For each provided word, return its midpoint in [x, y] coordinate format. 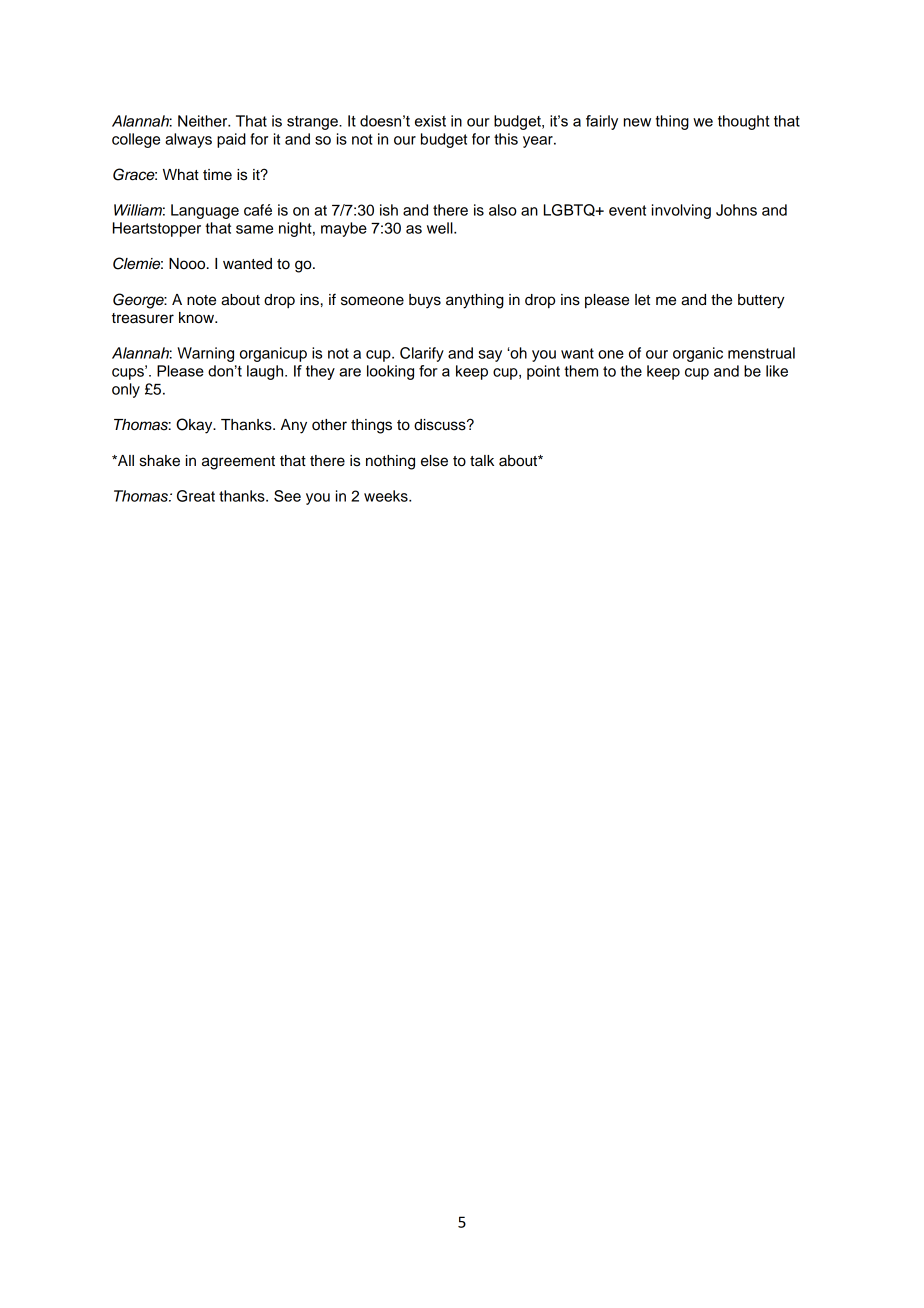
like [777, 371]
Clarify [422, 354]
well [441, 228]
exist [430, 121]
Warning [205, 354]
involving [681, 211]
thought [743, 122]
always [188, 140]
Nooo [188, 264]
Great [196, 496]
